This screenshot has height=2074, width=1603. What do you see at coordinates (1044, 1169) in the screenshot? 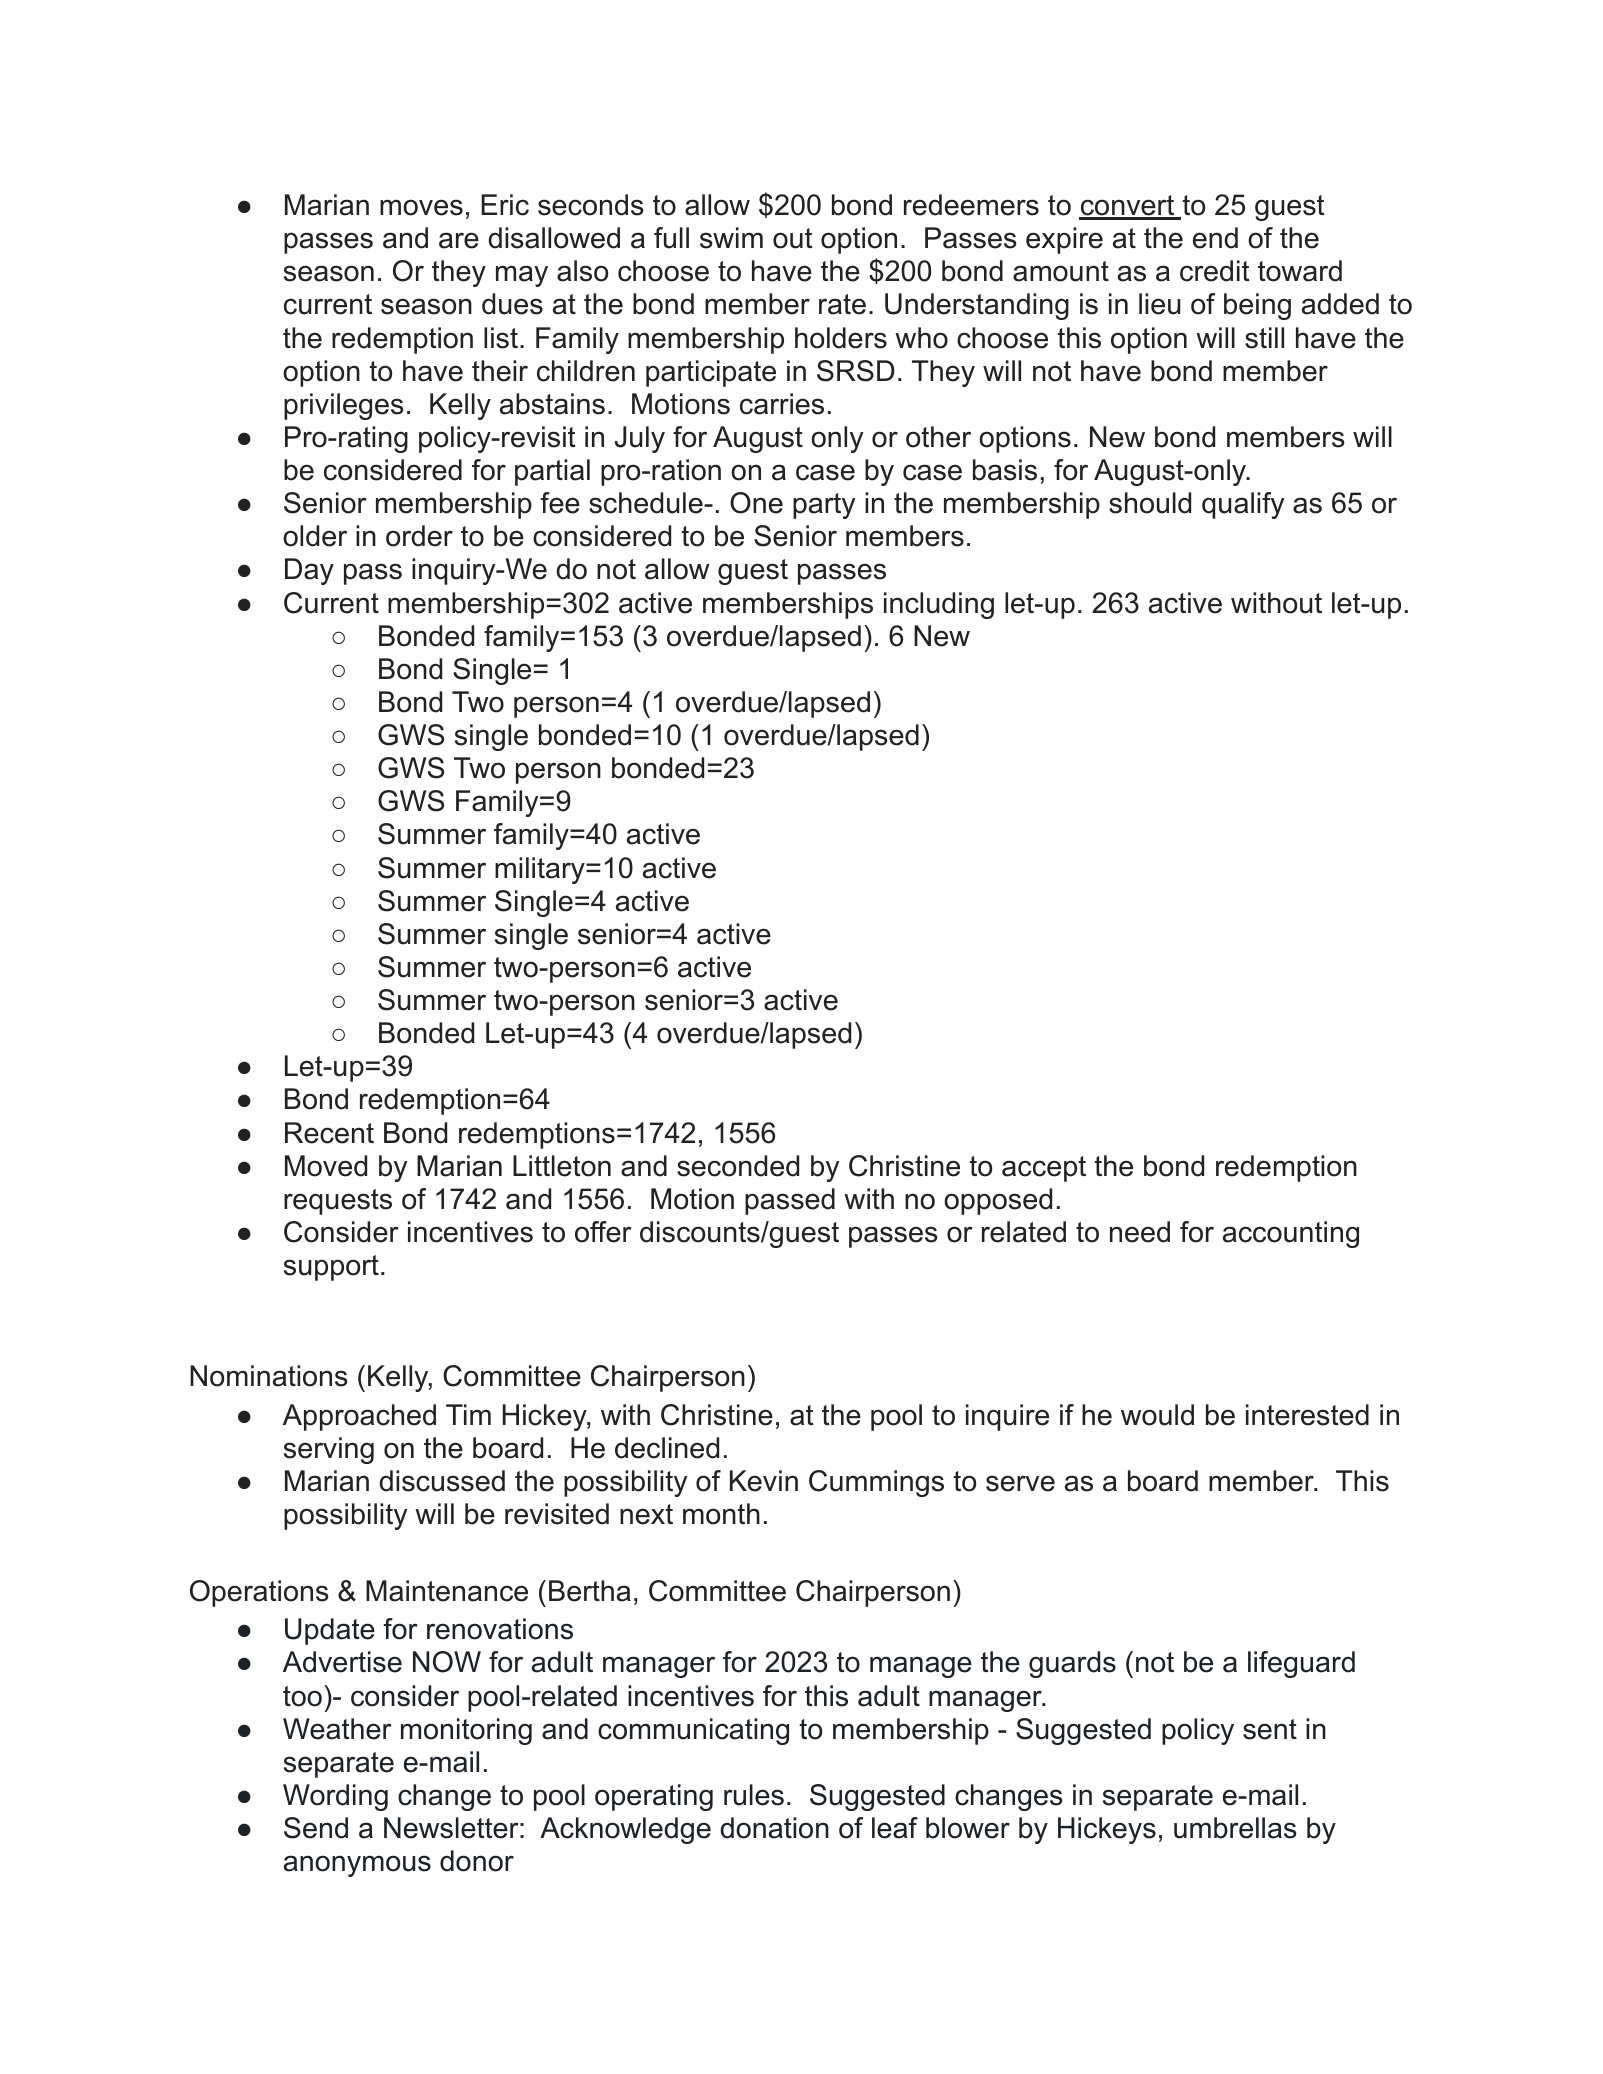
I see `accept` at bounding box center [1044, 1169].
